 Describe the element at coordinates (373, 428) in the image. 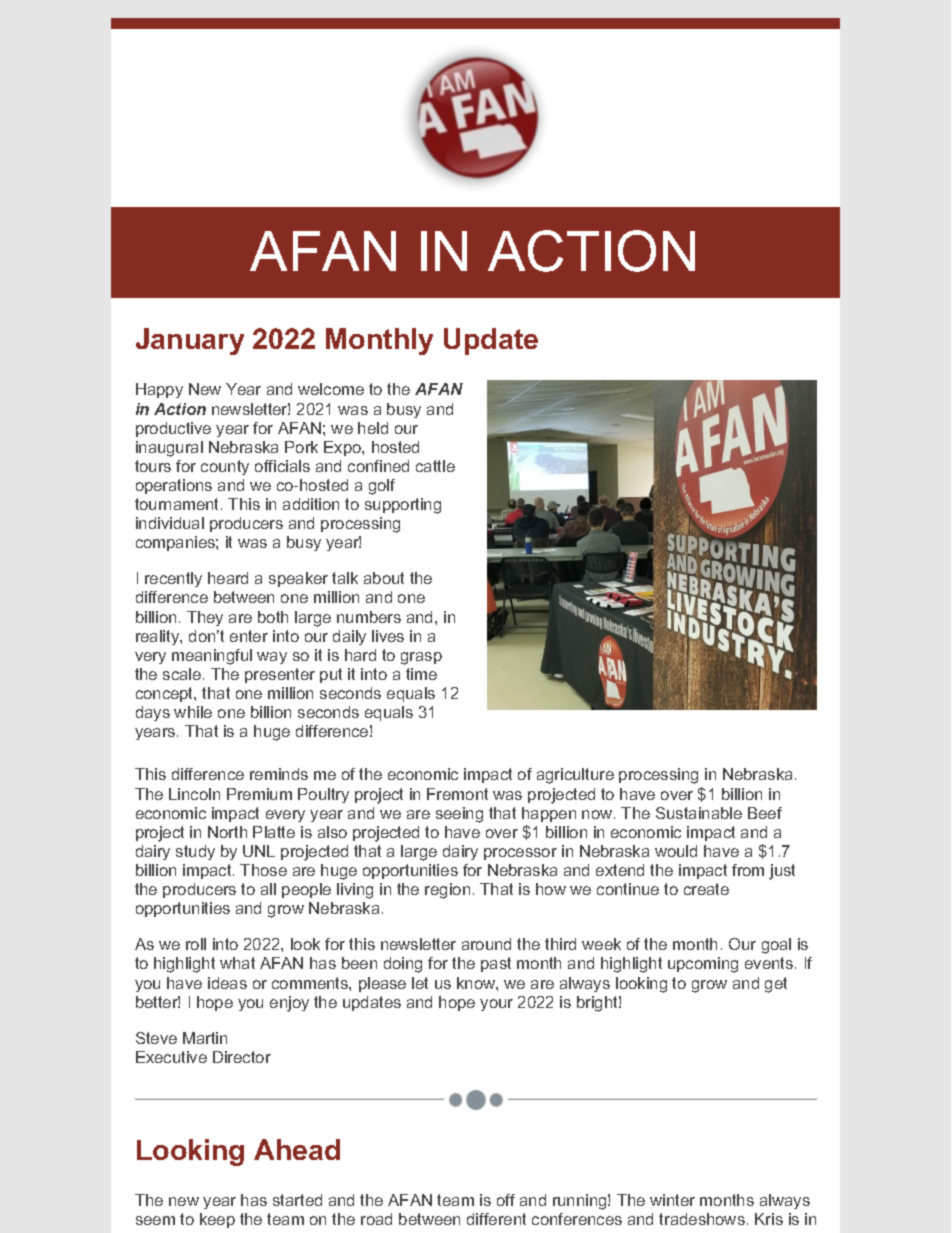

I see `held` at that location.
